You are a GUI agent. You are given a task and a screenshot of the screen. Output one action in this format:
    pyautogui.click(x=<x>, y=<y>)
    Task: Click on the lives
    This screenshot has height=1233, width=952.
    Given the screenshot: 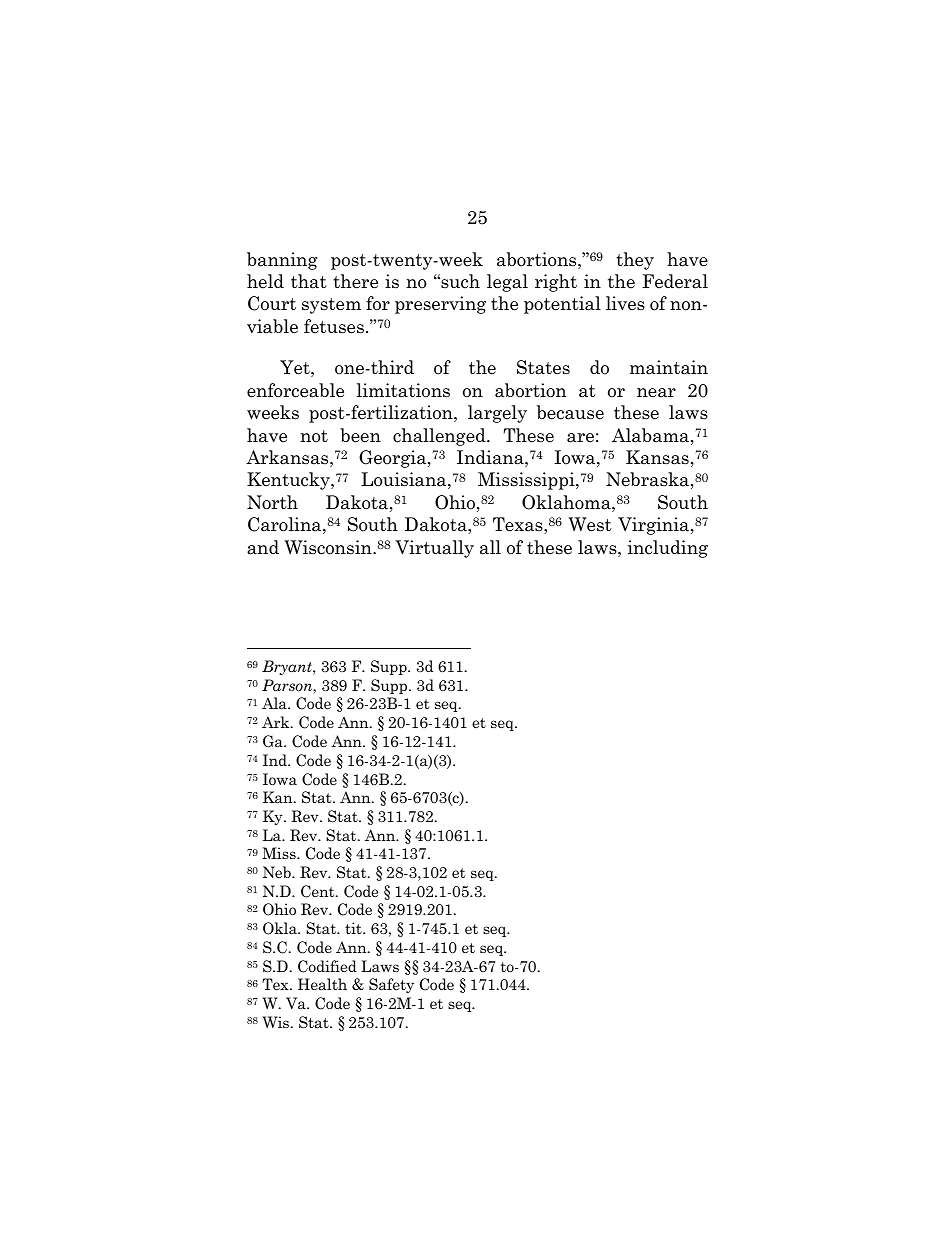 What is the action you would take?
    pyautogui.click(x=625, y=303)
